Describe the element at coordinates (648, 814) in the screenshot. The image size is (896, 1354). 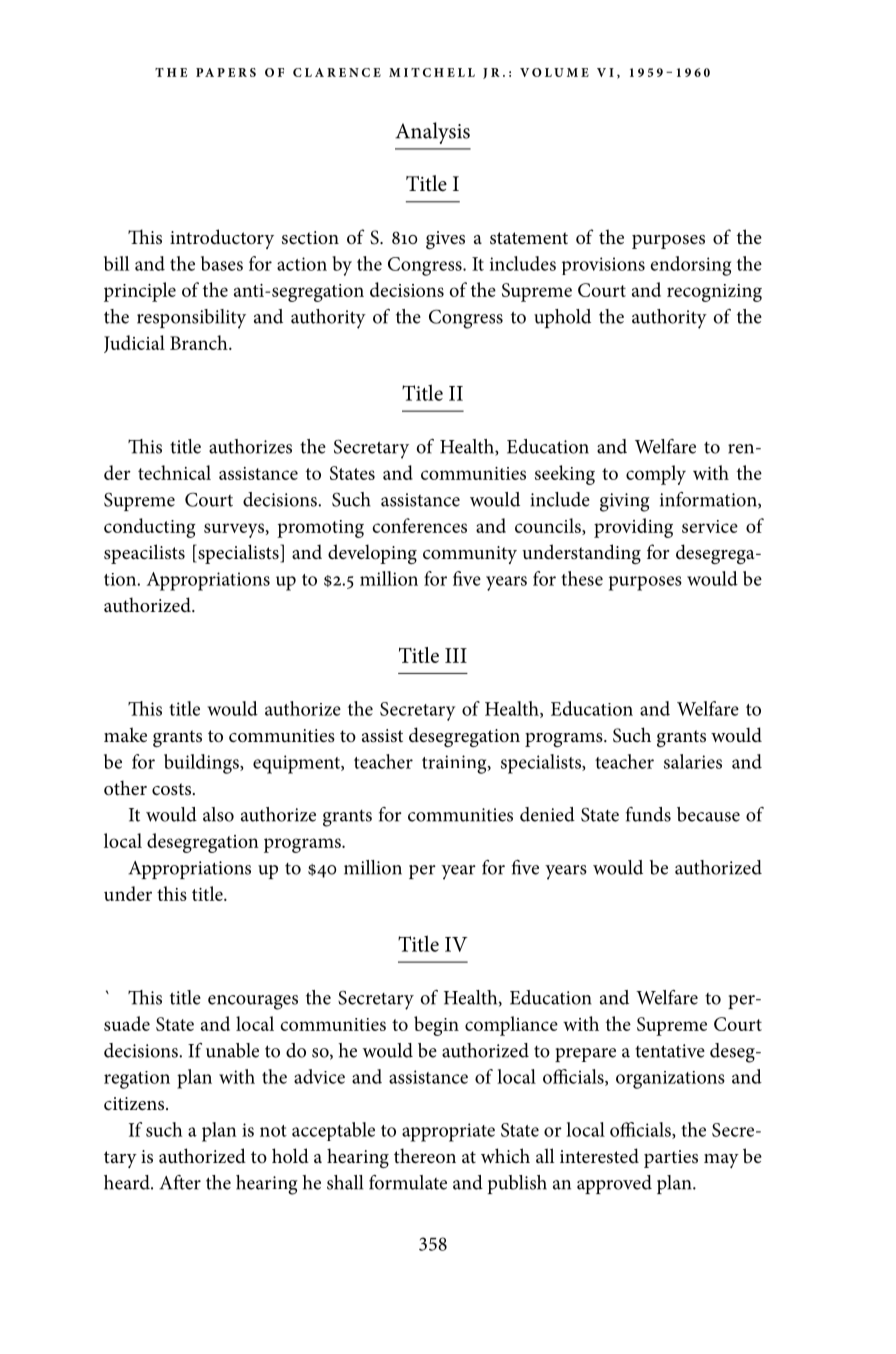
I see `funds` at that location.
